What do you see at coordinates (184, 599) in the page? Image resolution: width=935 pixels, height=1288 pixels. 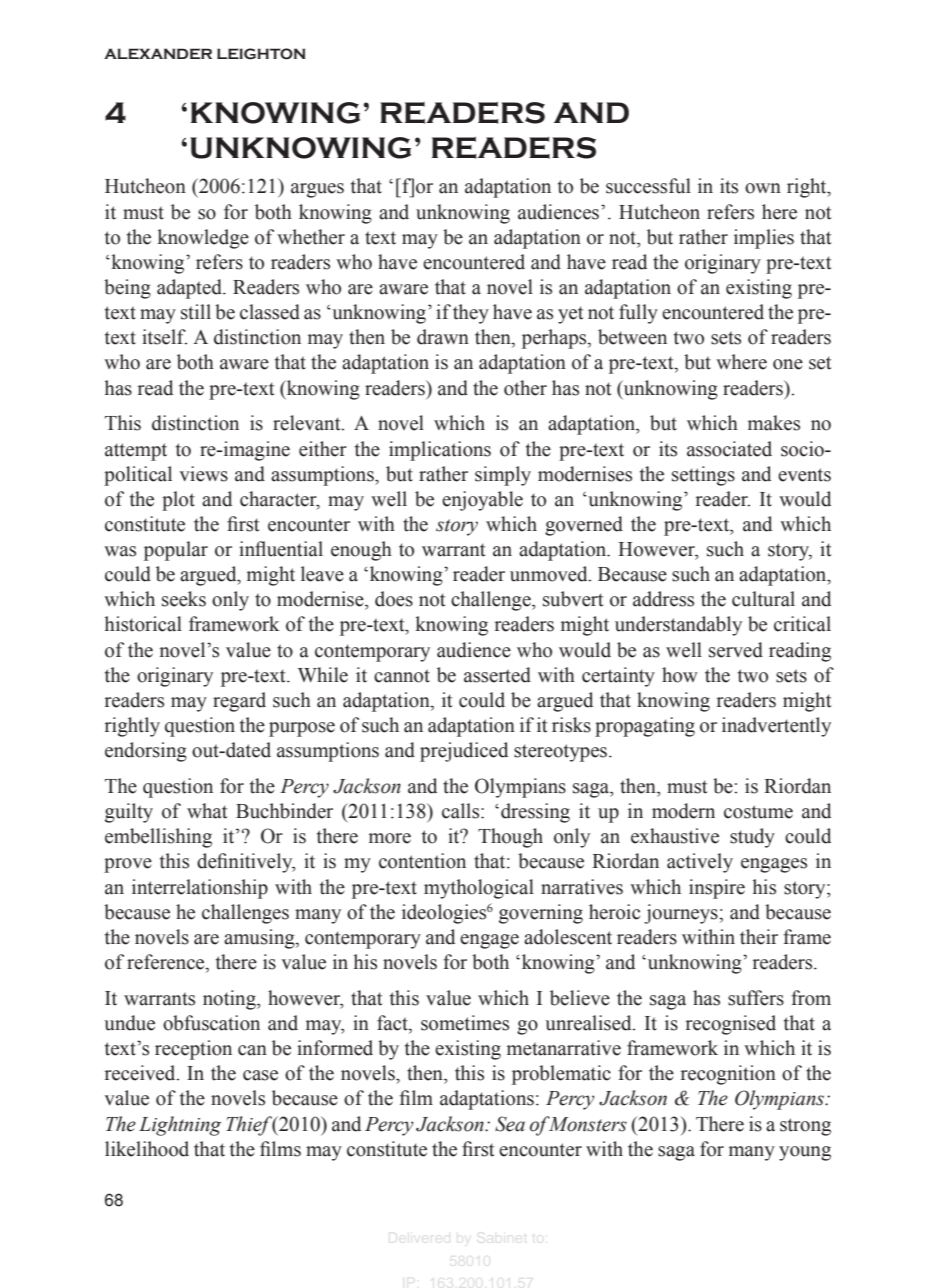 I see `seeks` at bounding box center [184, 599].
